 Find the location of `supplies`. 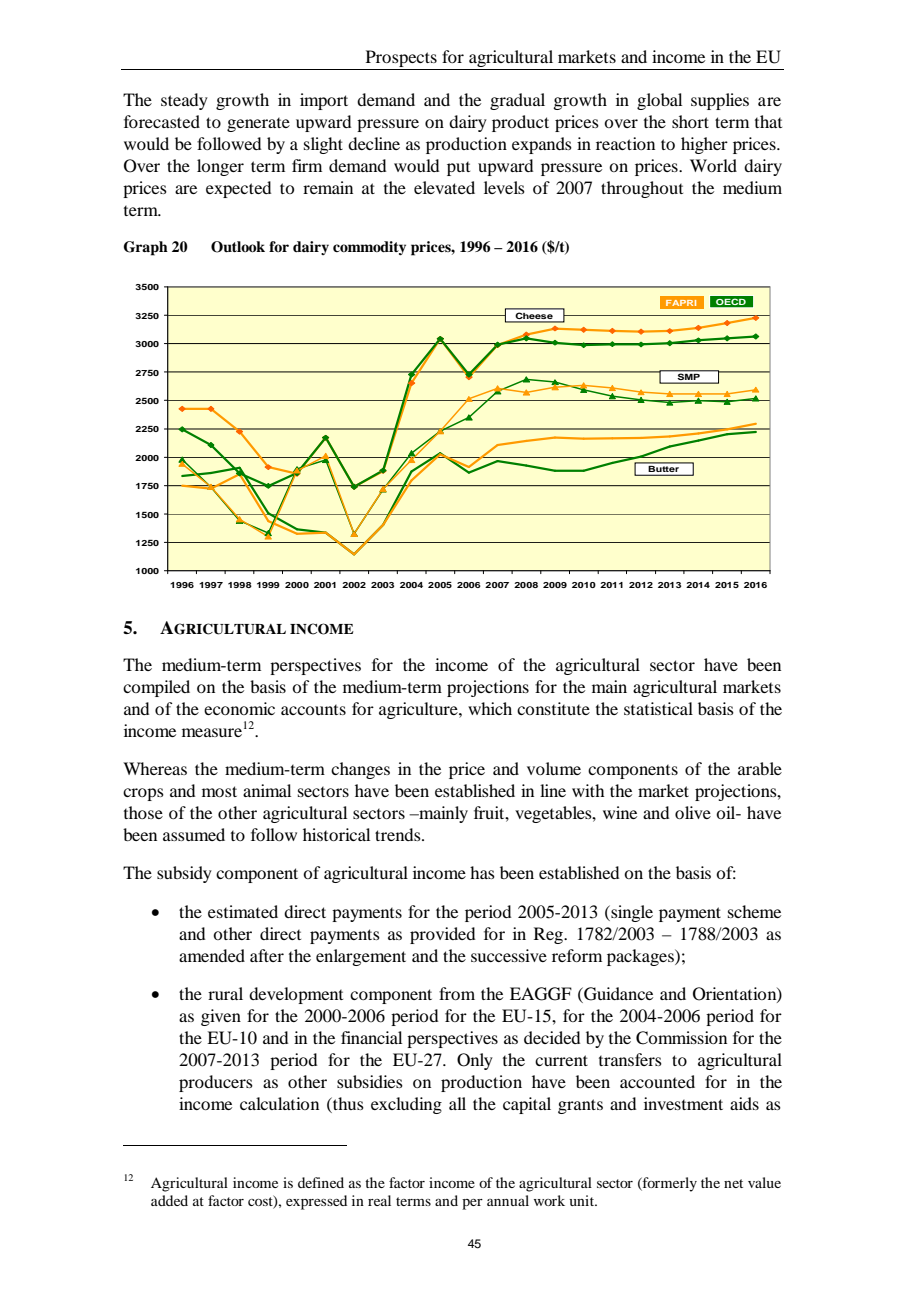

supplies is located at coordinates (720, 101).
